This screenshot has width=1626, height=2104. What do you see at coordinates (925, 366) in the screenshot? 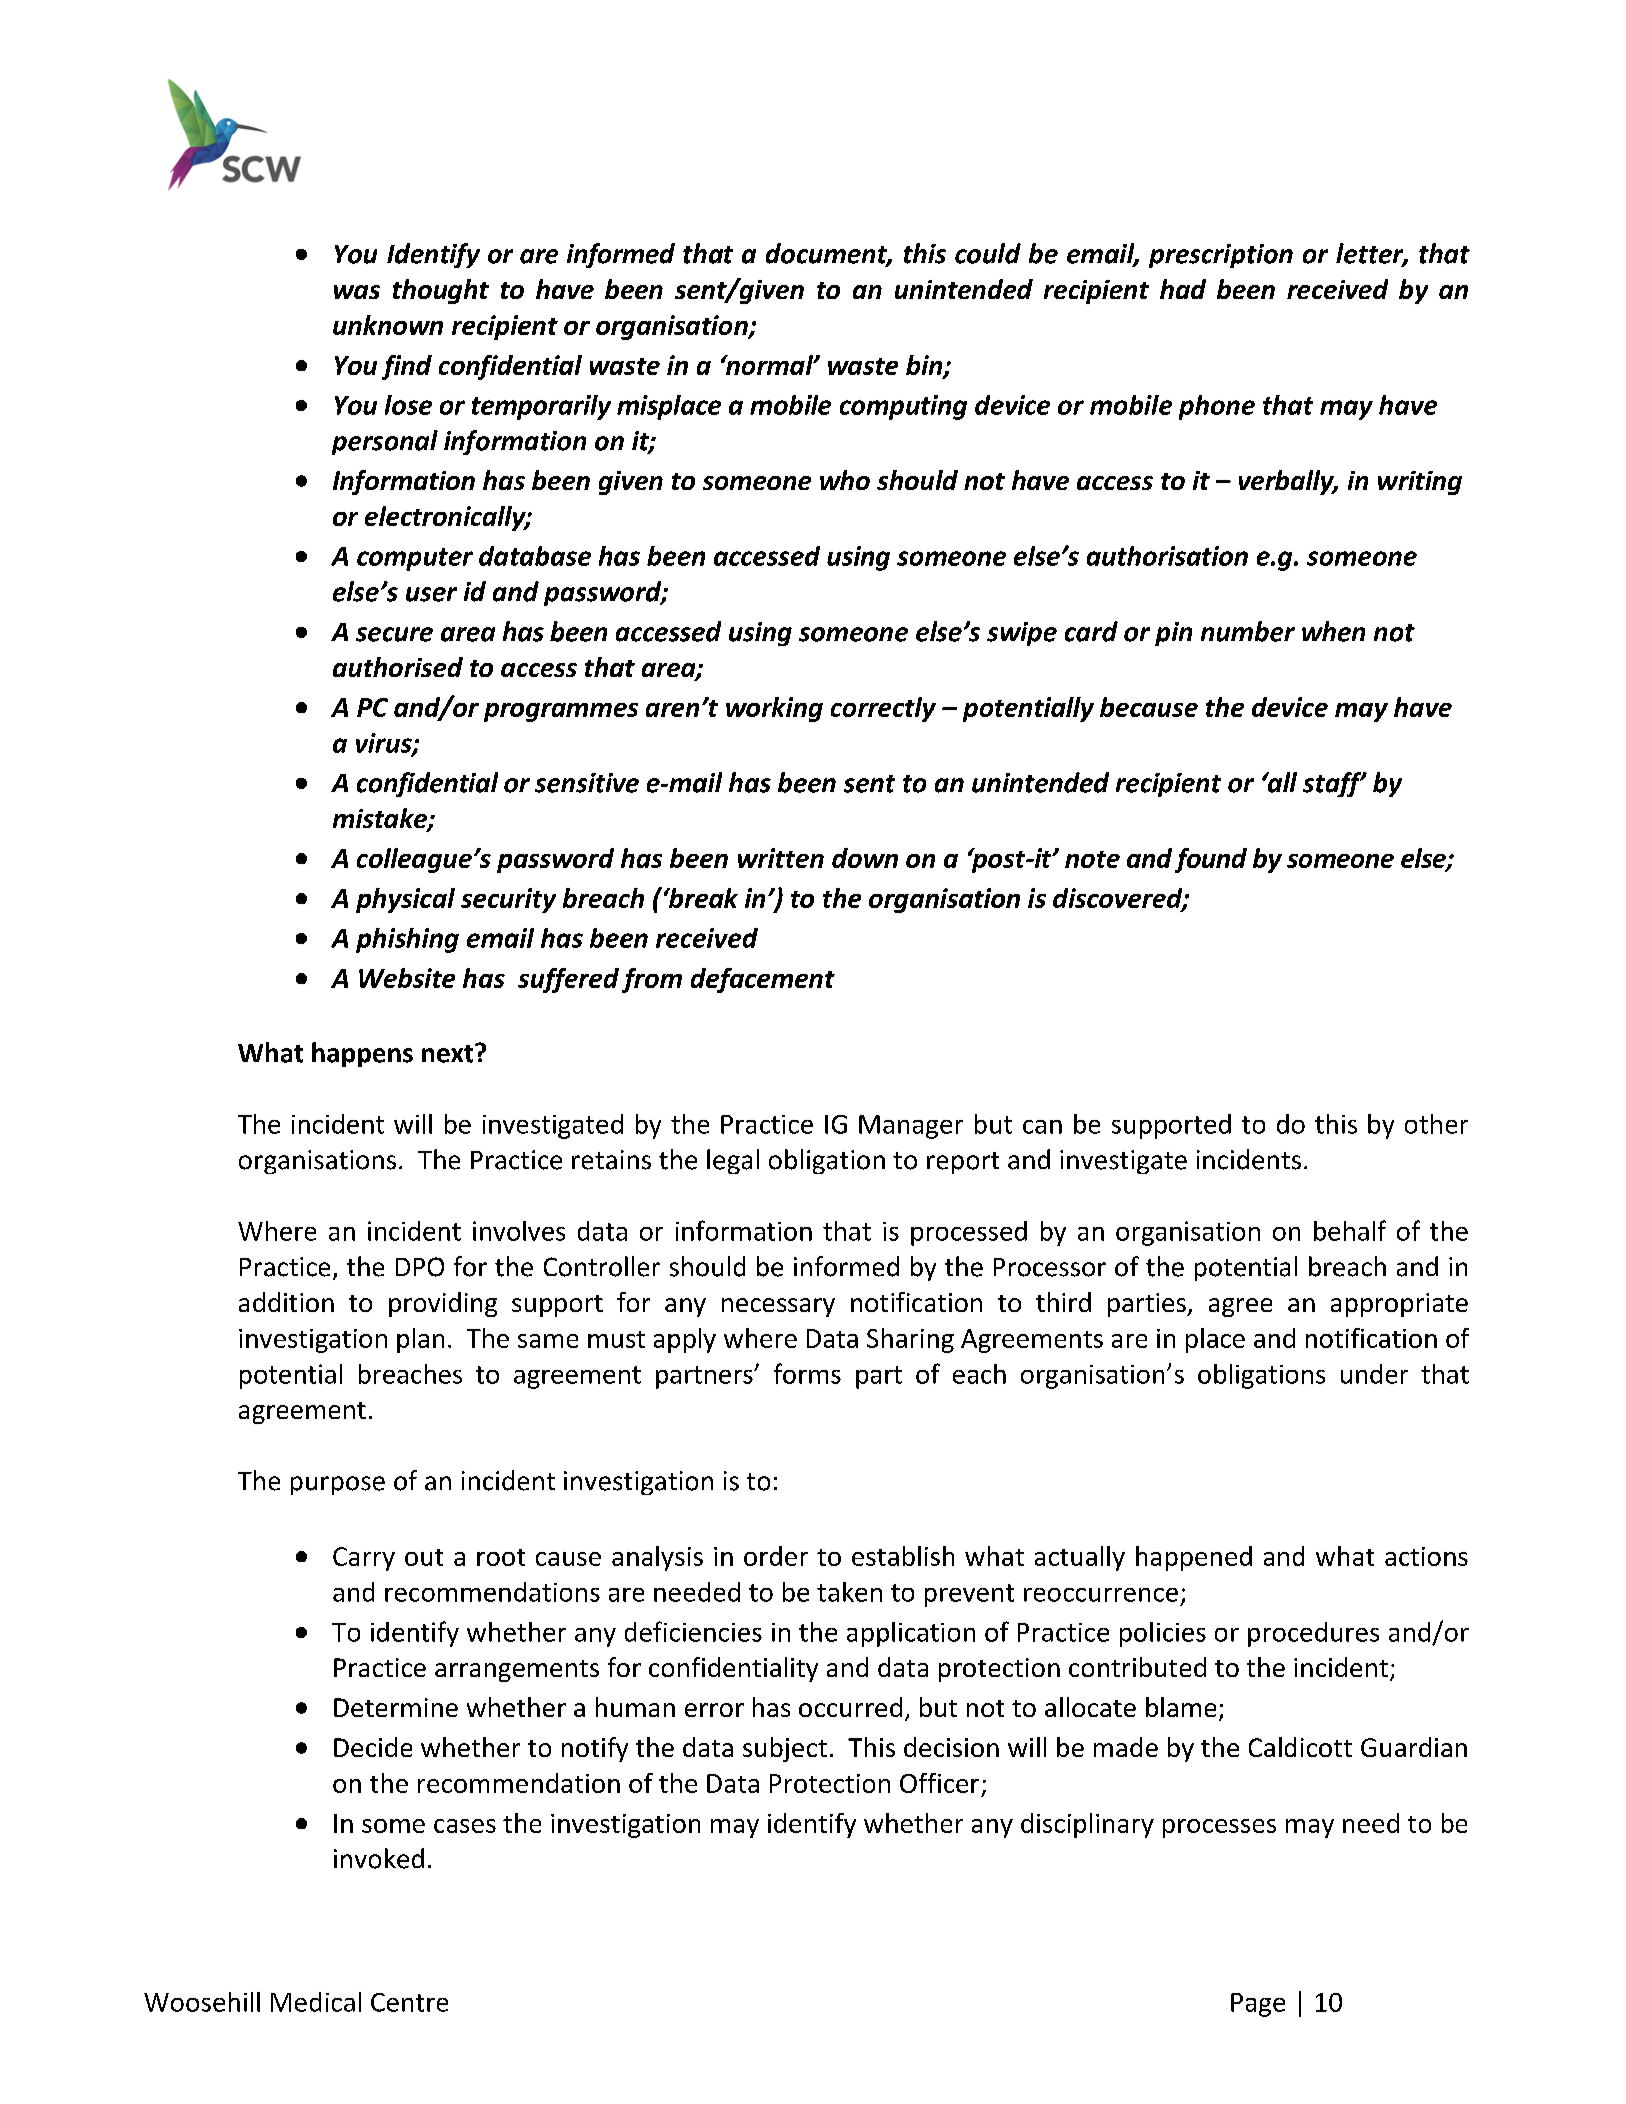
I see `bin` at bounding box center [925, 366].
